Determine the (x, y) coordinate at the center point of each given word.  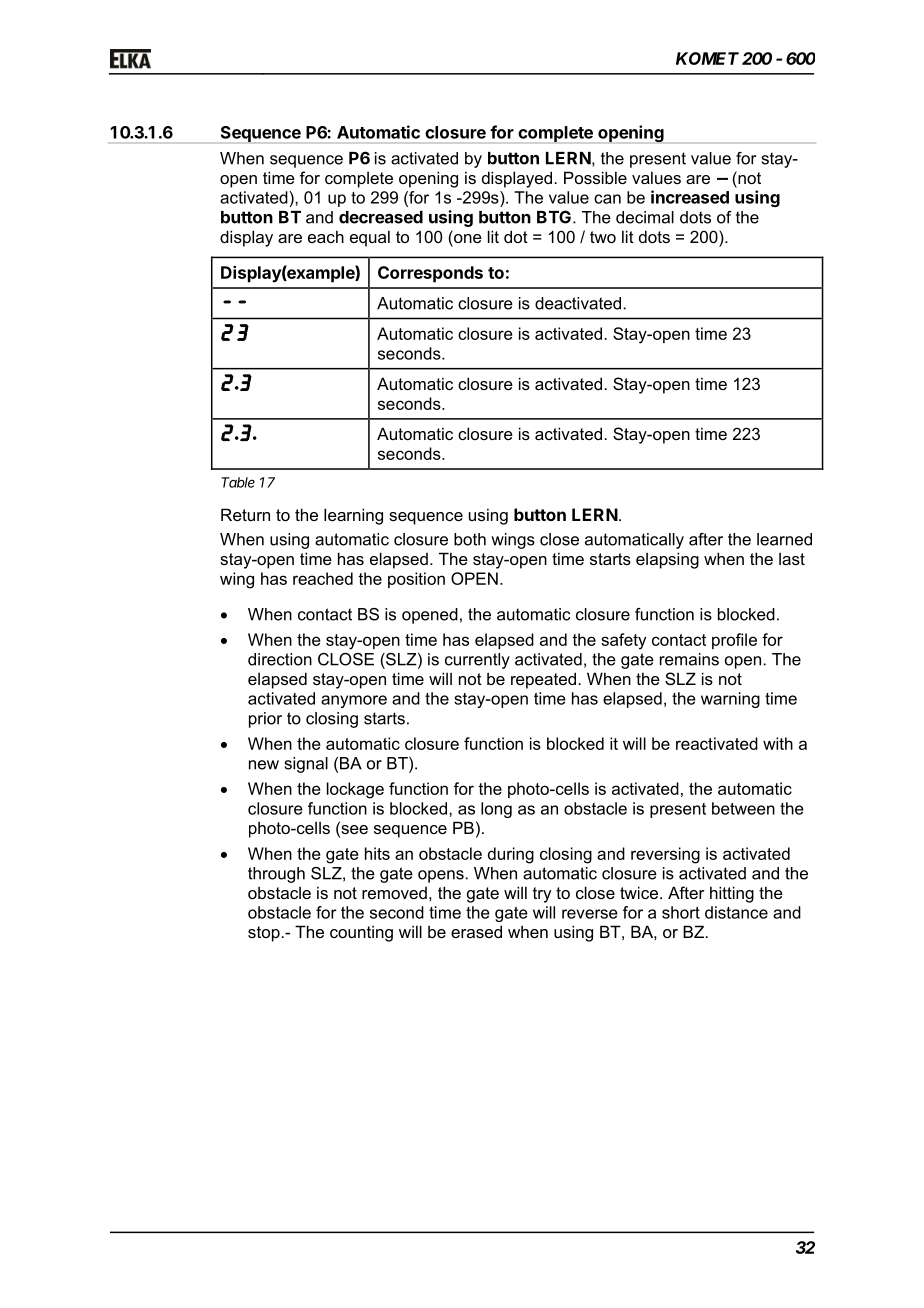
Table (238, 482)
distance (736, 912)
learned (784, 539)
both (470, 539)
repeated (545, 680)
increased (690, 197)
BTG (554, 217)
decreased (381, 217)
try (542, 895)
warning (730, 700)
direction (280, 659)
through (276, 875)
